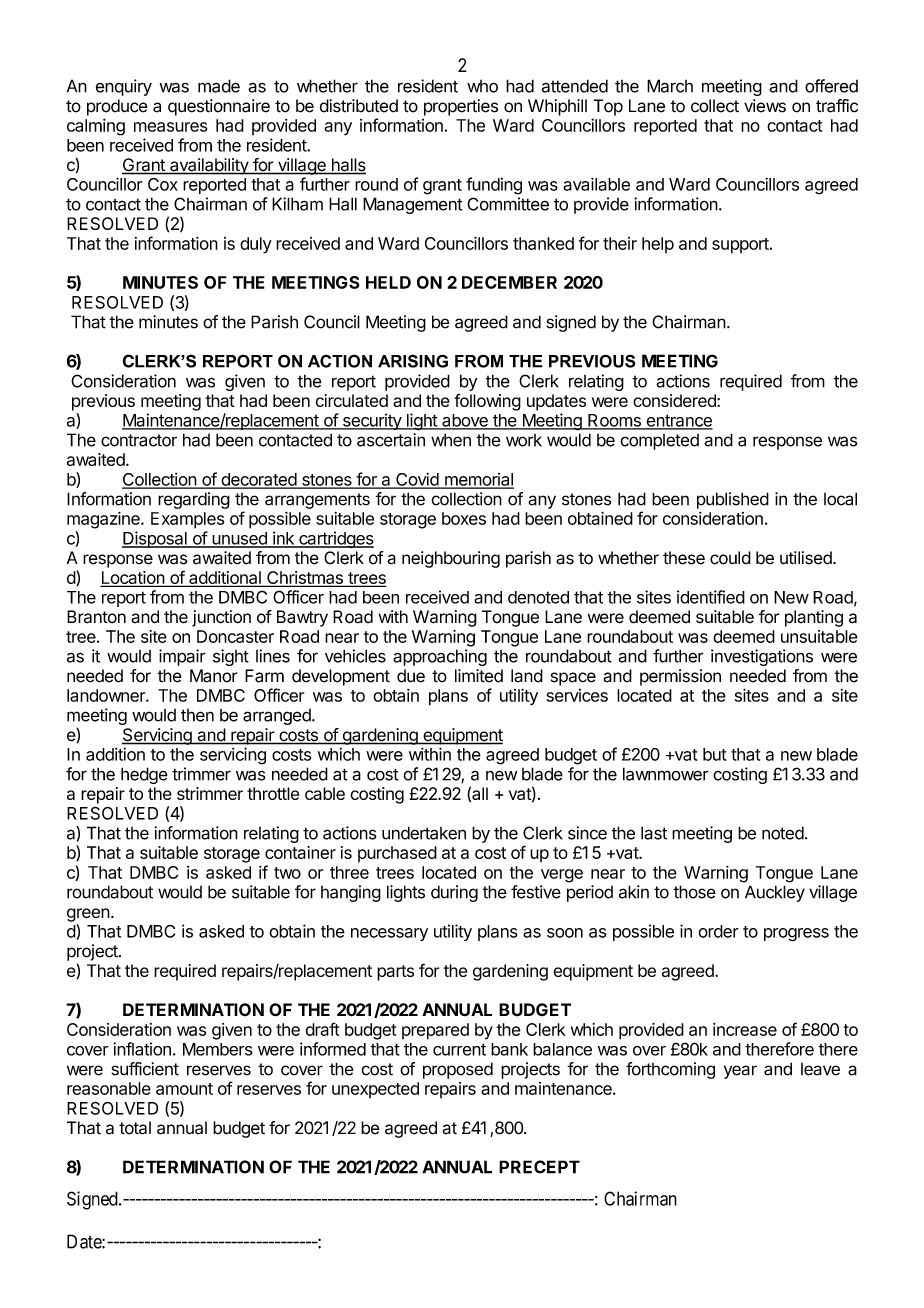 Image resolution: width=924 pixels, height=1308 pixels. I want to click on properties, so click(461, 107).
